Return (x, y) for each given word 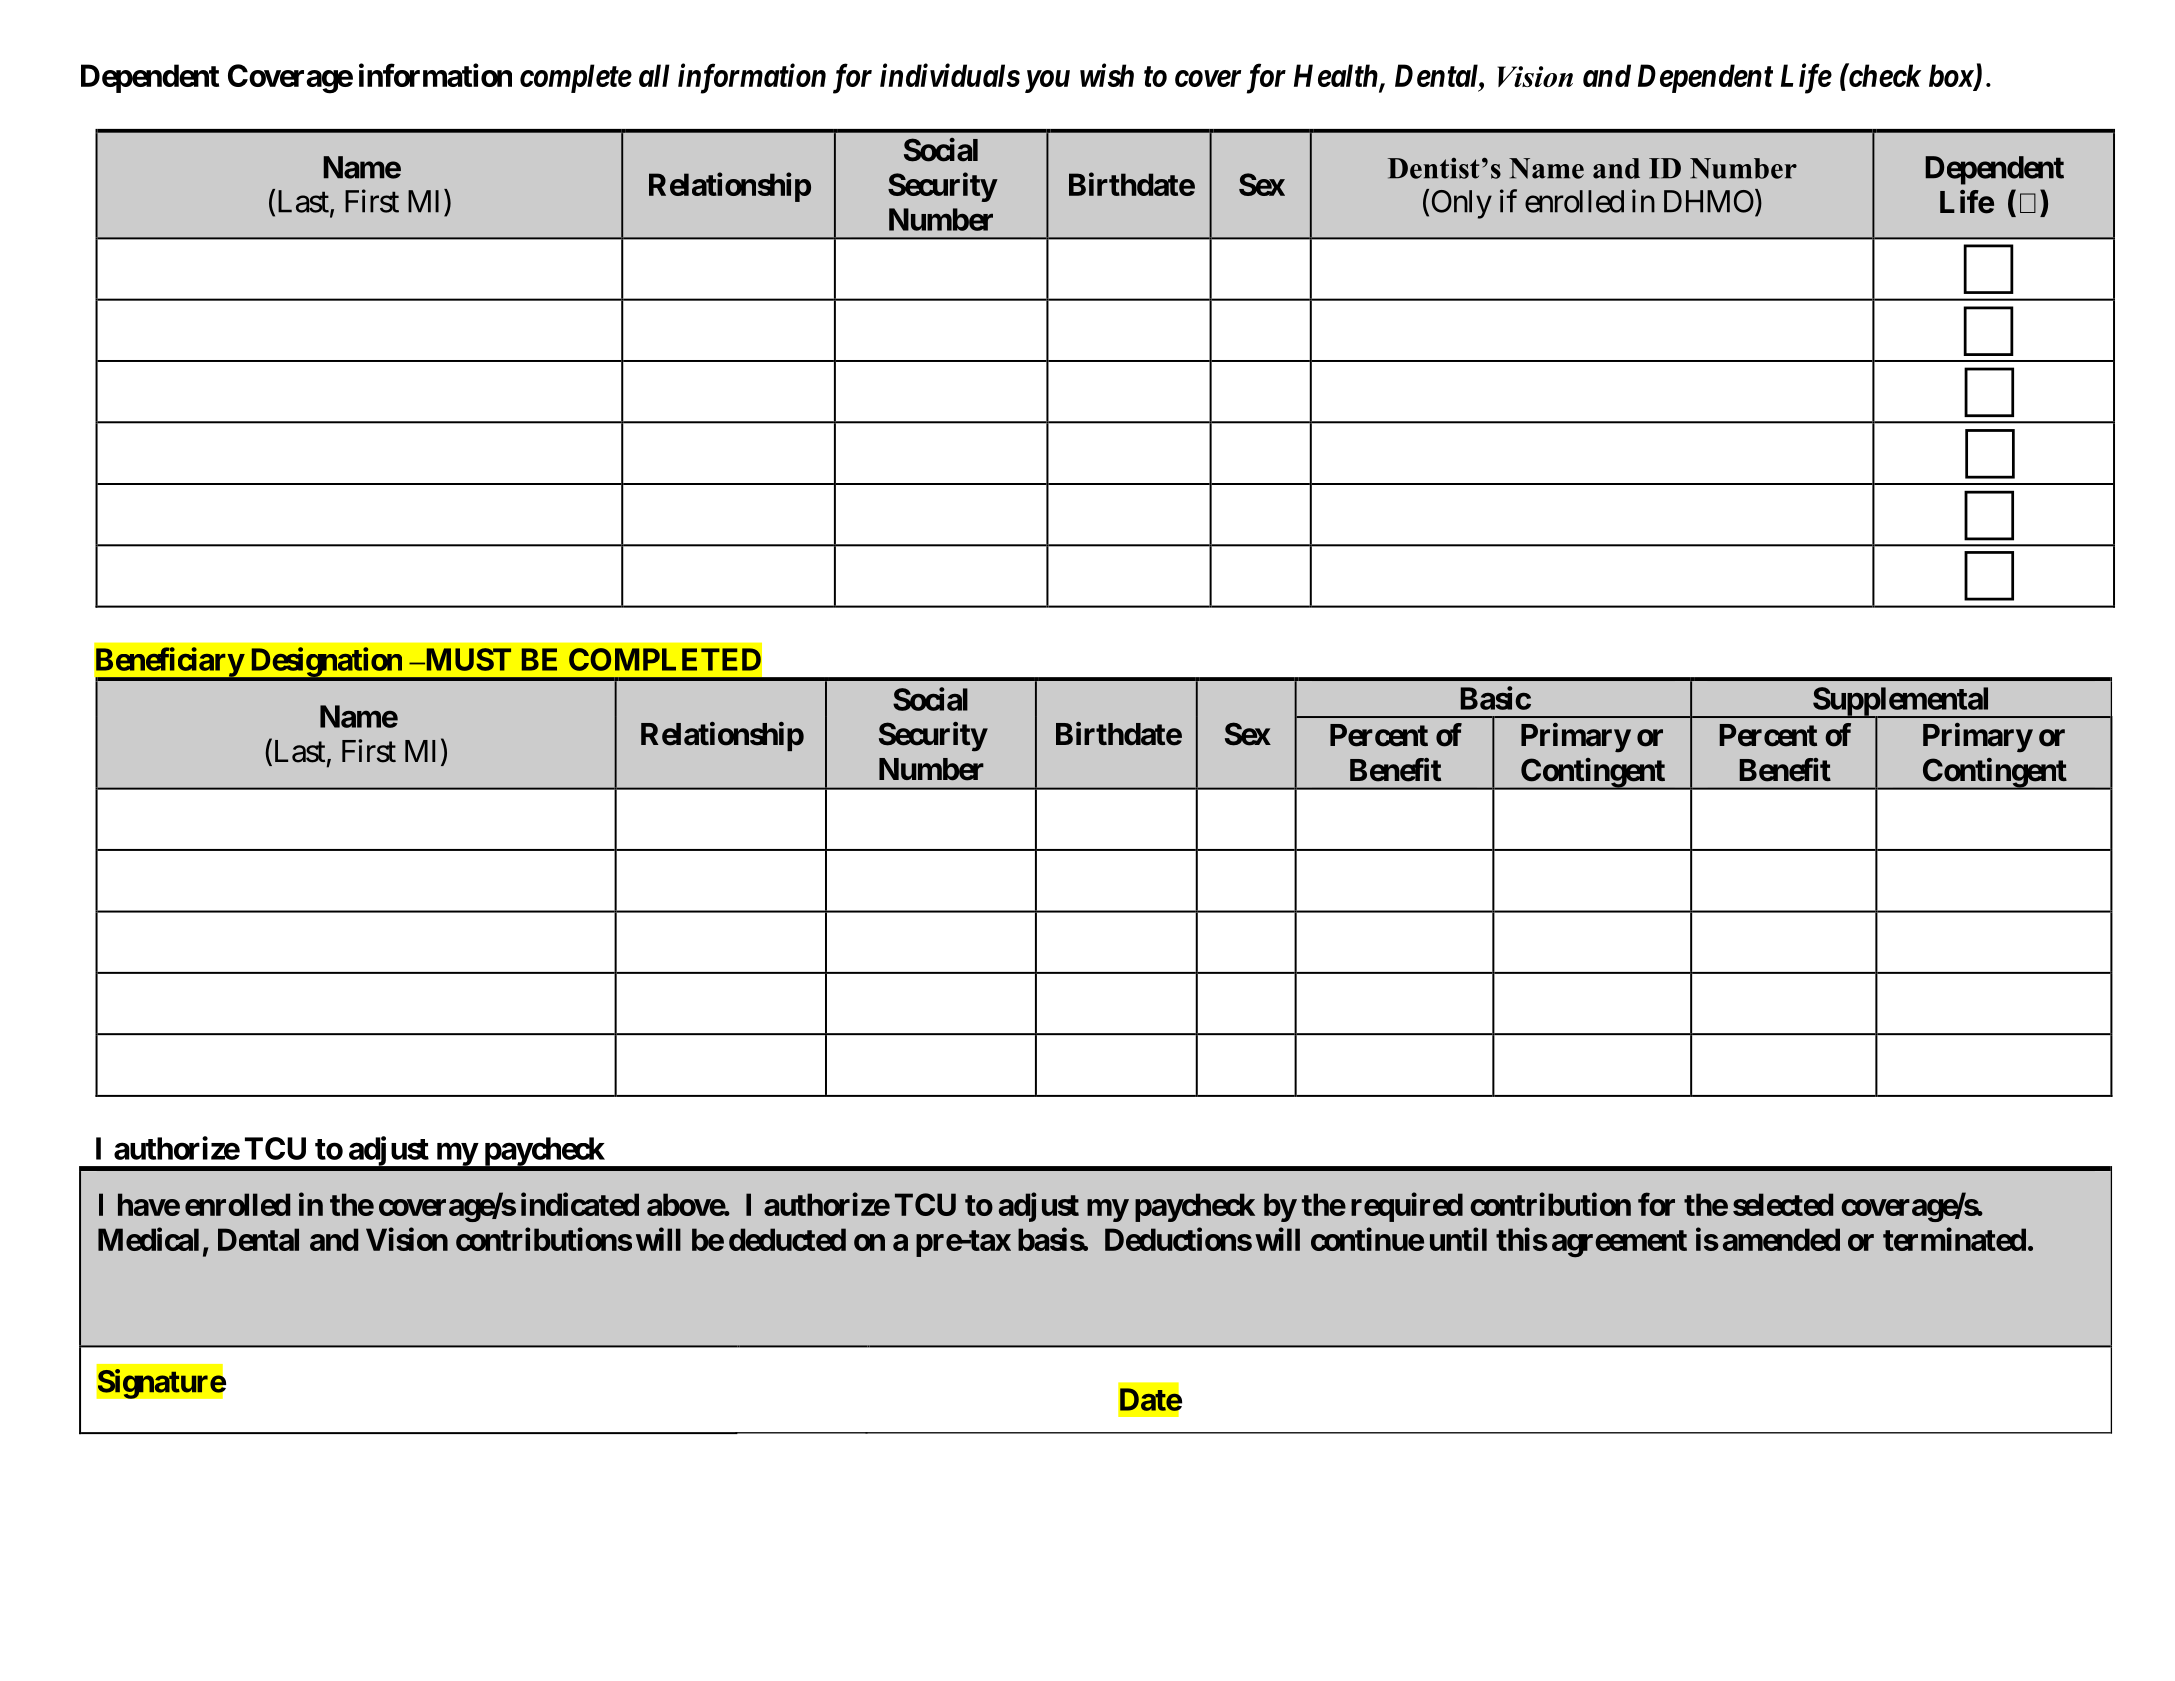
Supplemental (1901, 702)
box (1952, 77)
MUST (467, 659)
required (1407, 1207)
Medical (148, 1239)
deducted (787, 1239)
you (1047, 81)
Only (1462, 204)
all (654, 75)
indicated (580, 1204)
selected (1783, 1204)
